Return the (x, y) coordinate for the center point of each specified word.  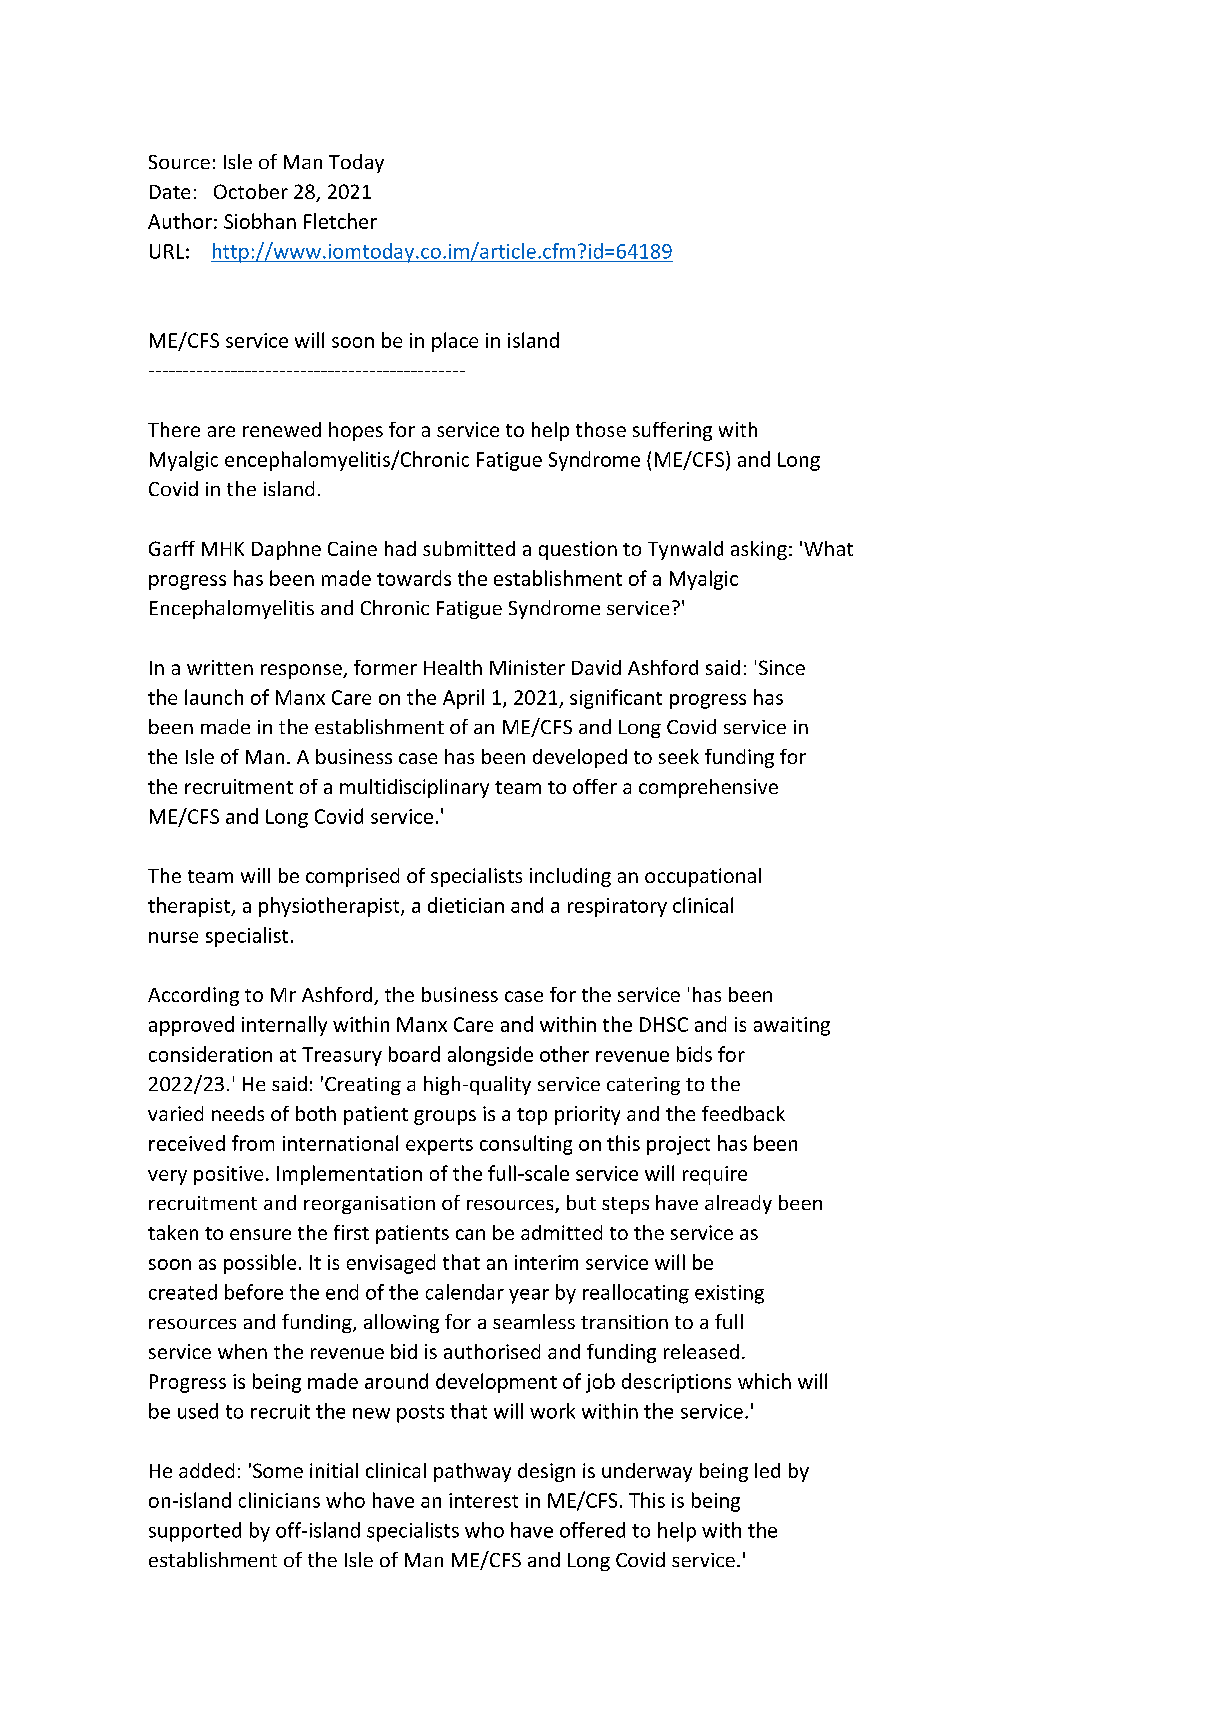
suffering (672, 431)
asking (759, 550)
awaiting (792, 1026)
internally (284, 1026)
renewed (282, 429)
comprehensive (708, 788)
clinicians (279, 1500)
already (738, 1204)
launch (214, 697)
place (455, 342)
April (463, 699)
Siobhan (260, 221)
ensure (260, 1234)
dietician (466, 905)
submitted (469, 548)
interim (546, 1262)
